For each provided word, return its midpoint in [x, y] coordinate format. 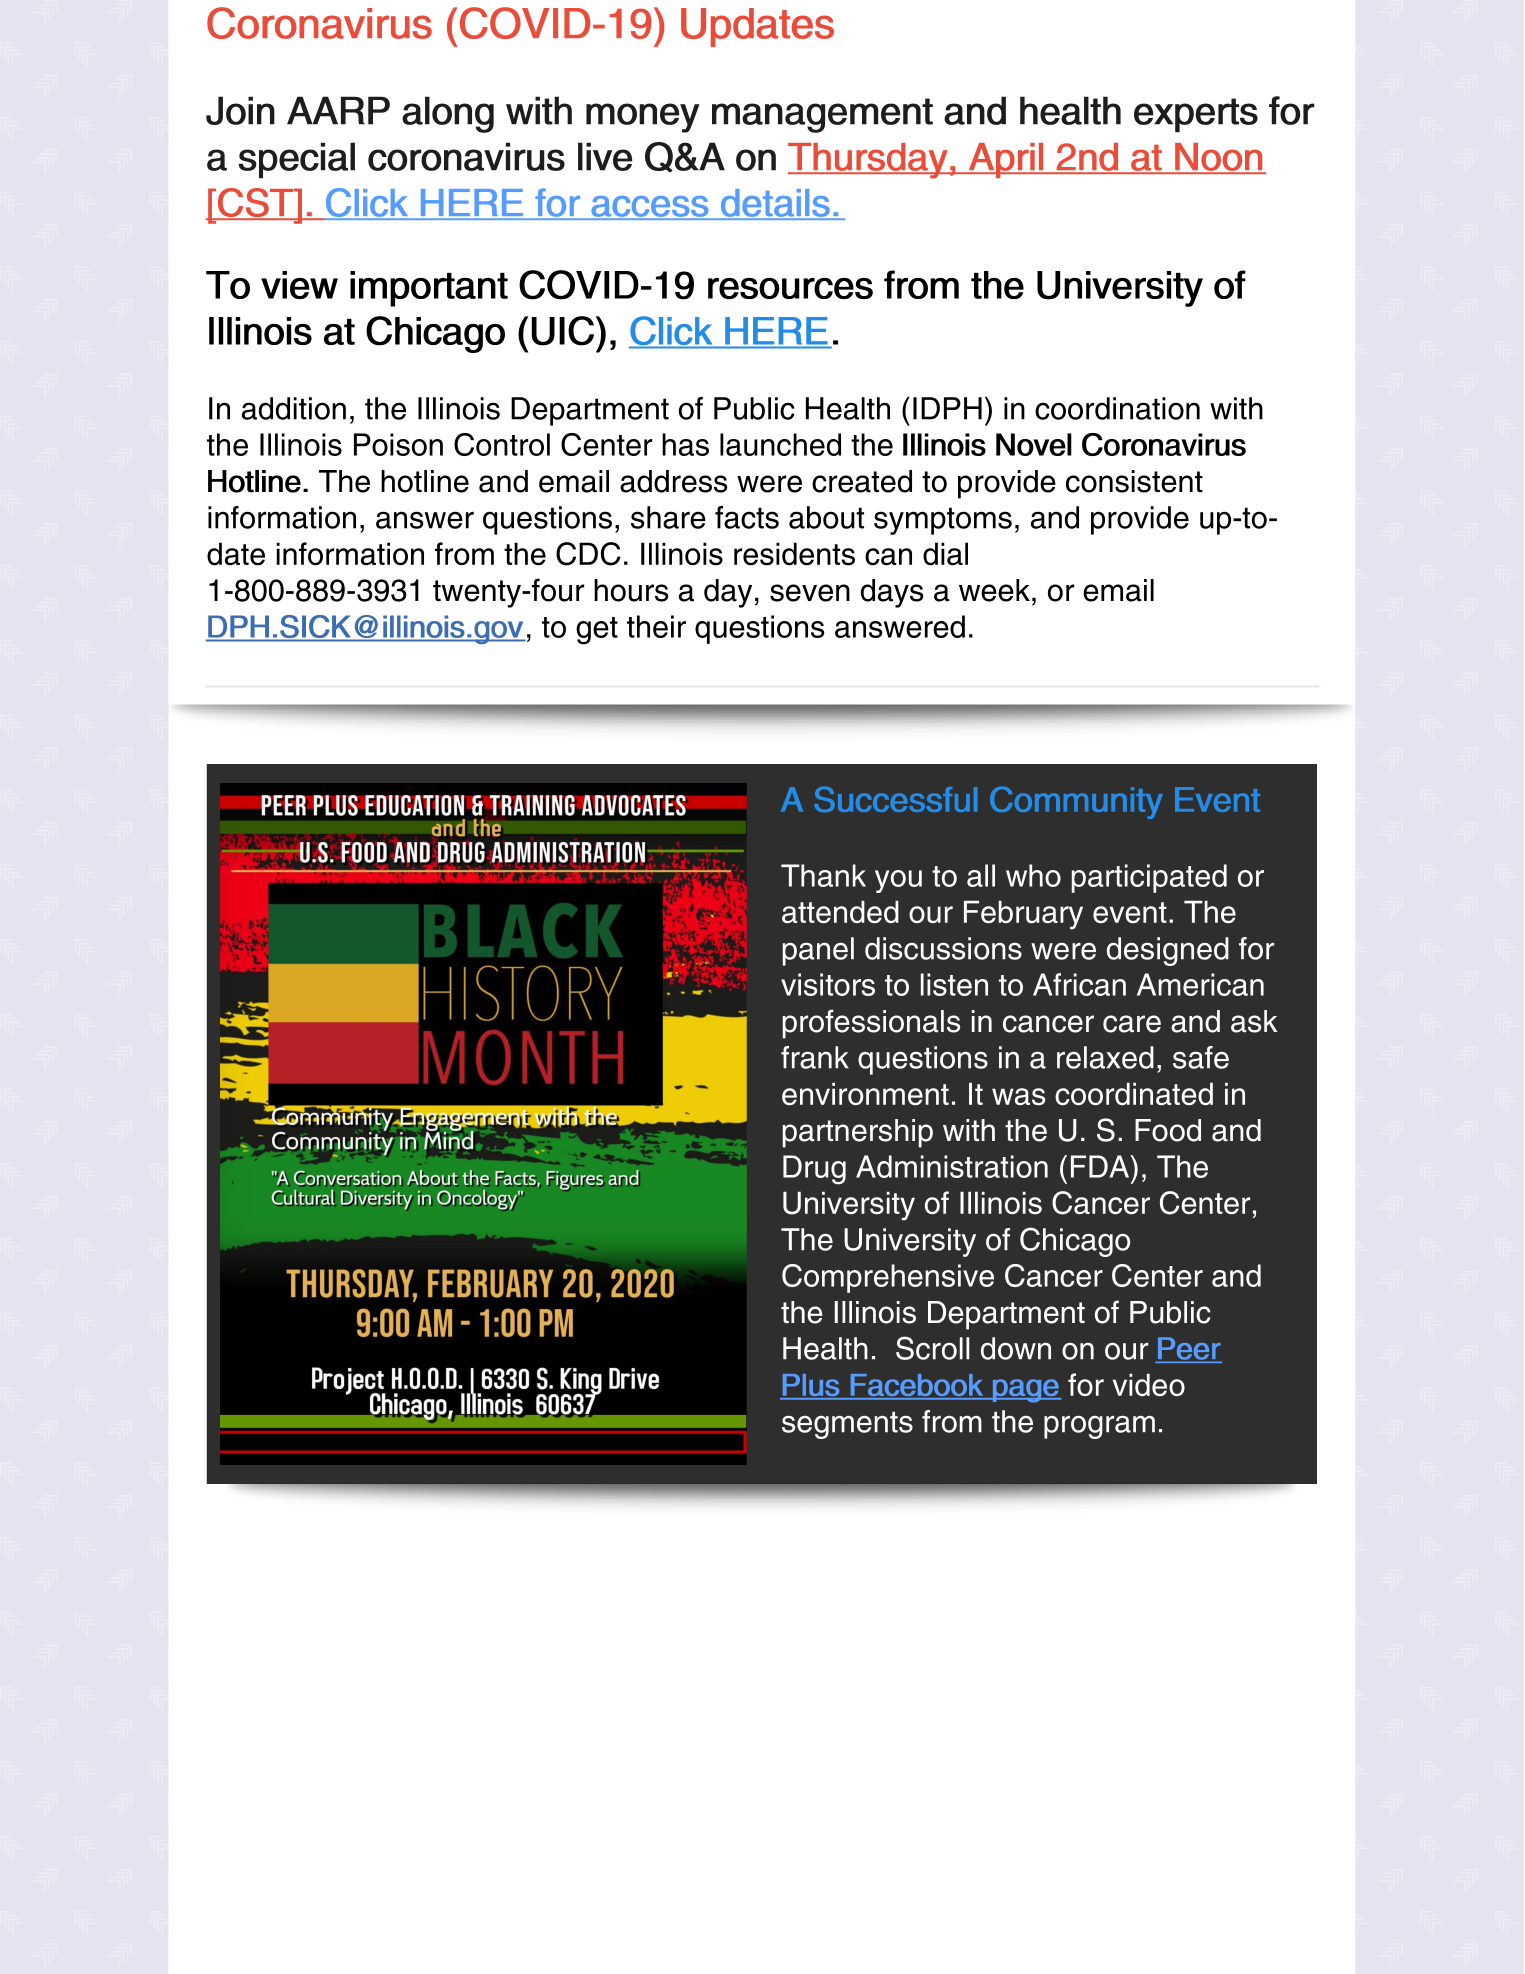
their [656, 626]
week [994, 590]
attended [840, 911]
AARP [338, 110]
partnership [858, 1133]
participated [1149, 878]
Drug [814, 1170]
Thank [823, 875]
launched [780, 444]
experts [1196, 115]
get [597, 631]
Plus [810, 1386]
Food [1168, 1130]
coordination [1117, 408]
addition [294, 408]
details [775, 204]
